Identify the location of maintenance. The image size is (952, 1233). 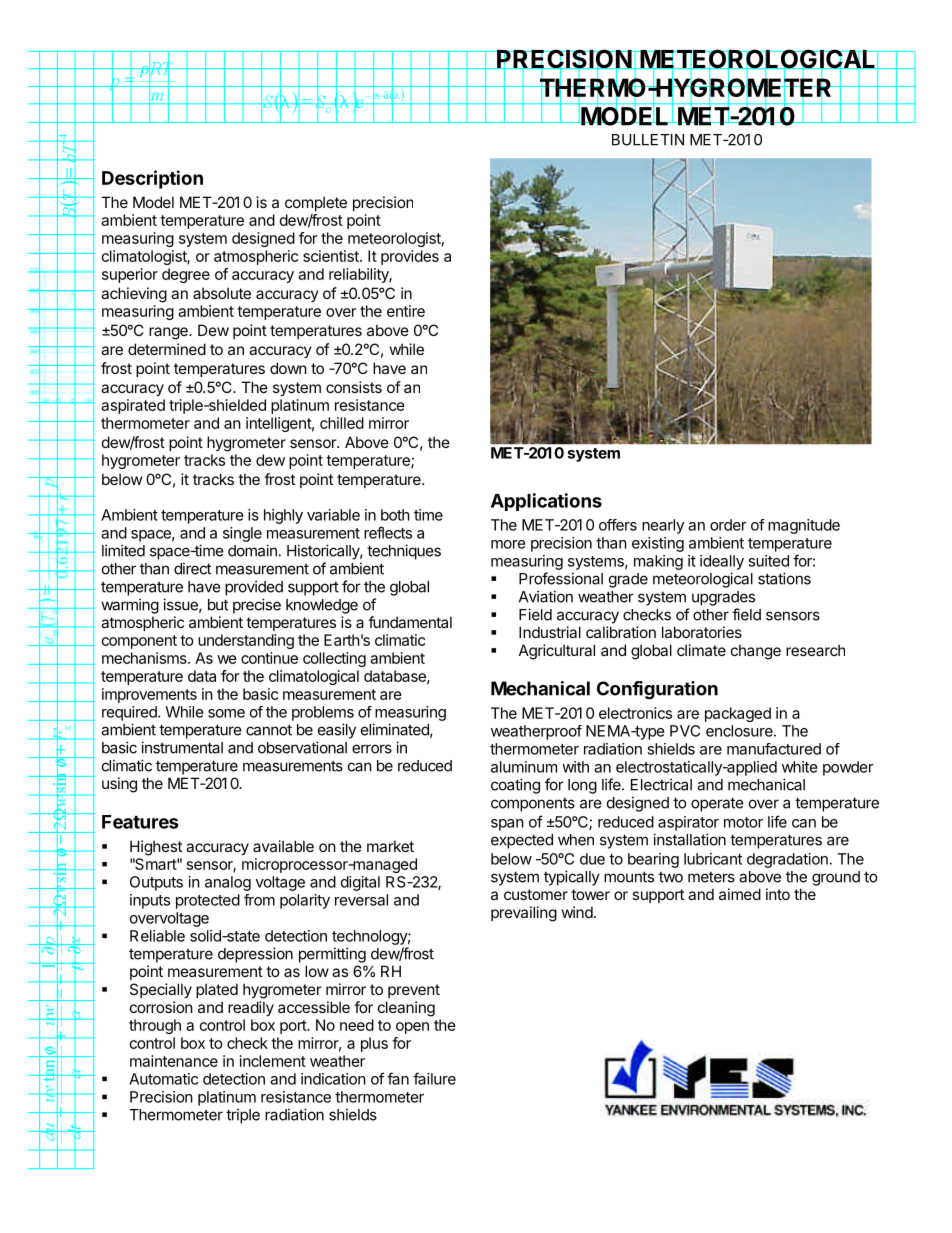
(174, 1061).
